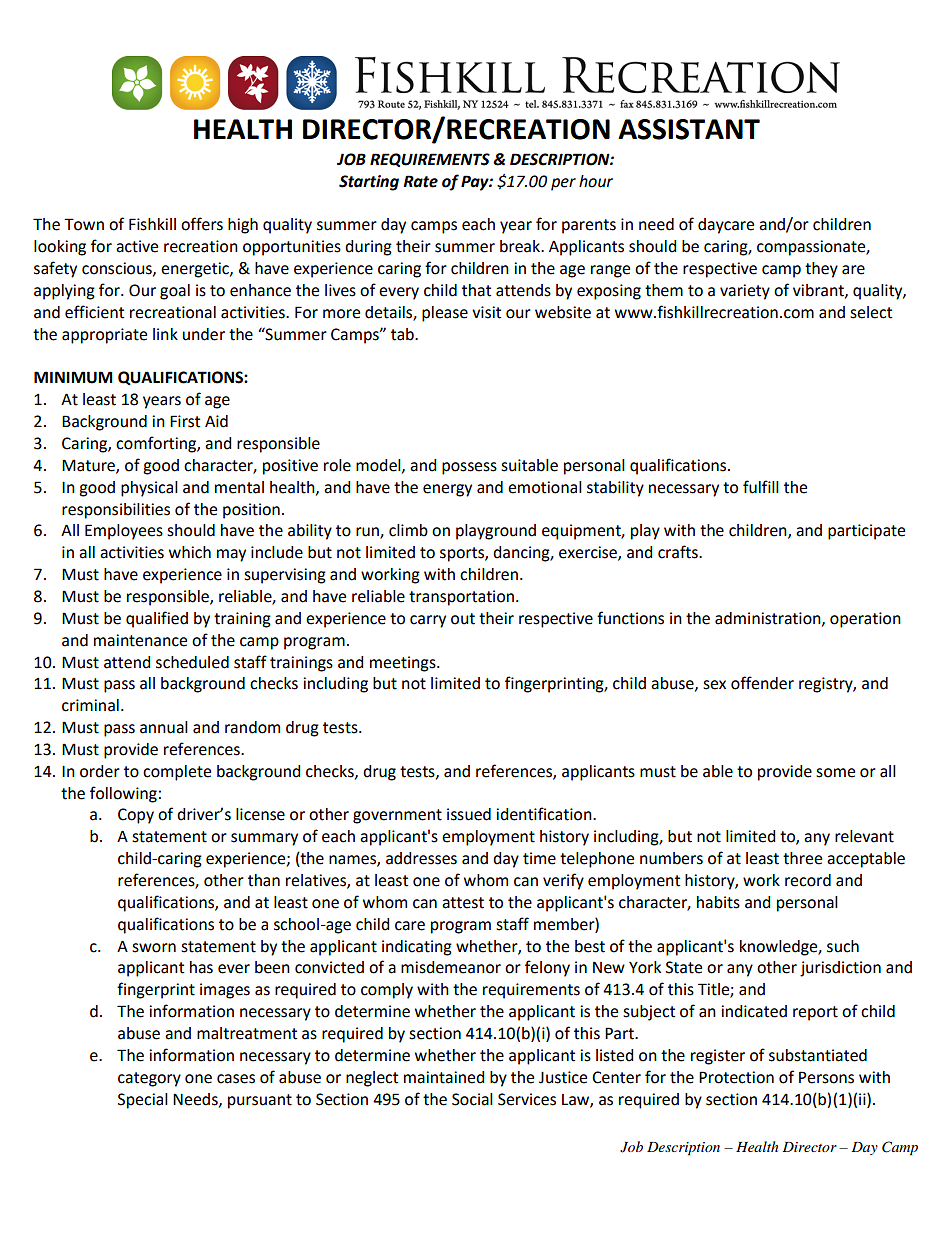 The width and height of the screenshot is (952, 1233). What do you see at coordinates (469, 814) in the screenshot?
I see `issued` at bounding box center [469, 814].
